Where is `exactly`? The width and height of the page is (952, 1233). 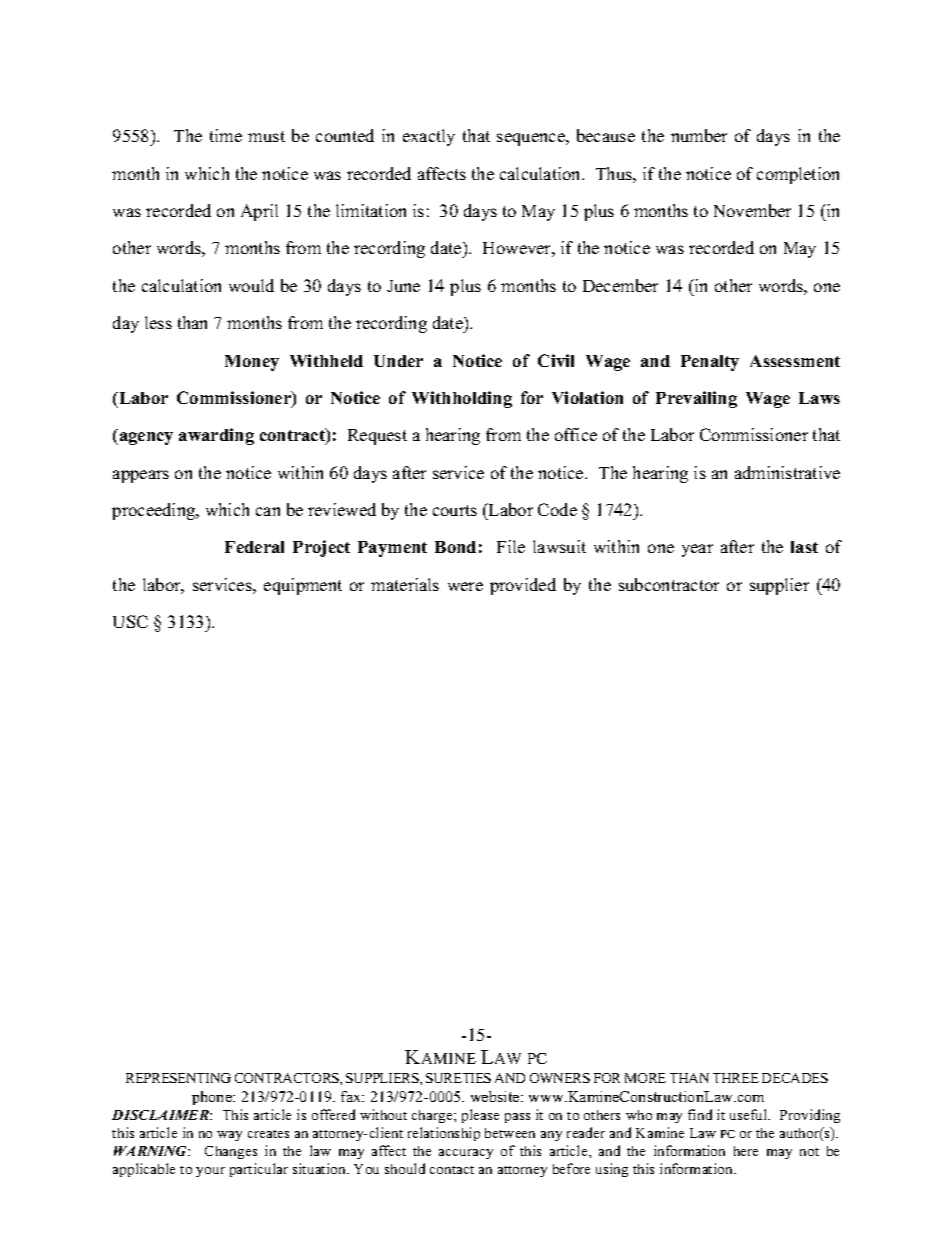 exactly is located at coordinates (429, 137).
